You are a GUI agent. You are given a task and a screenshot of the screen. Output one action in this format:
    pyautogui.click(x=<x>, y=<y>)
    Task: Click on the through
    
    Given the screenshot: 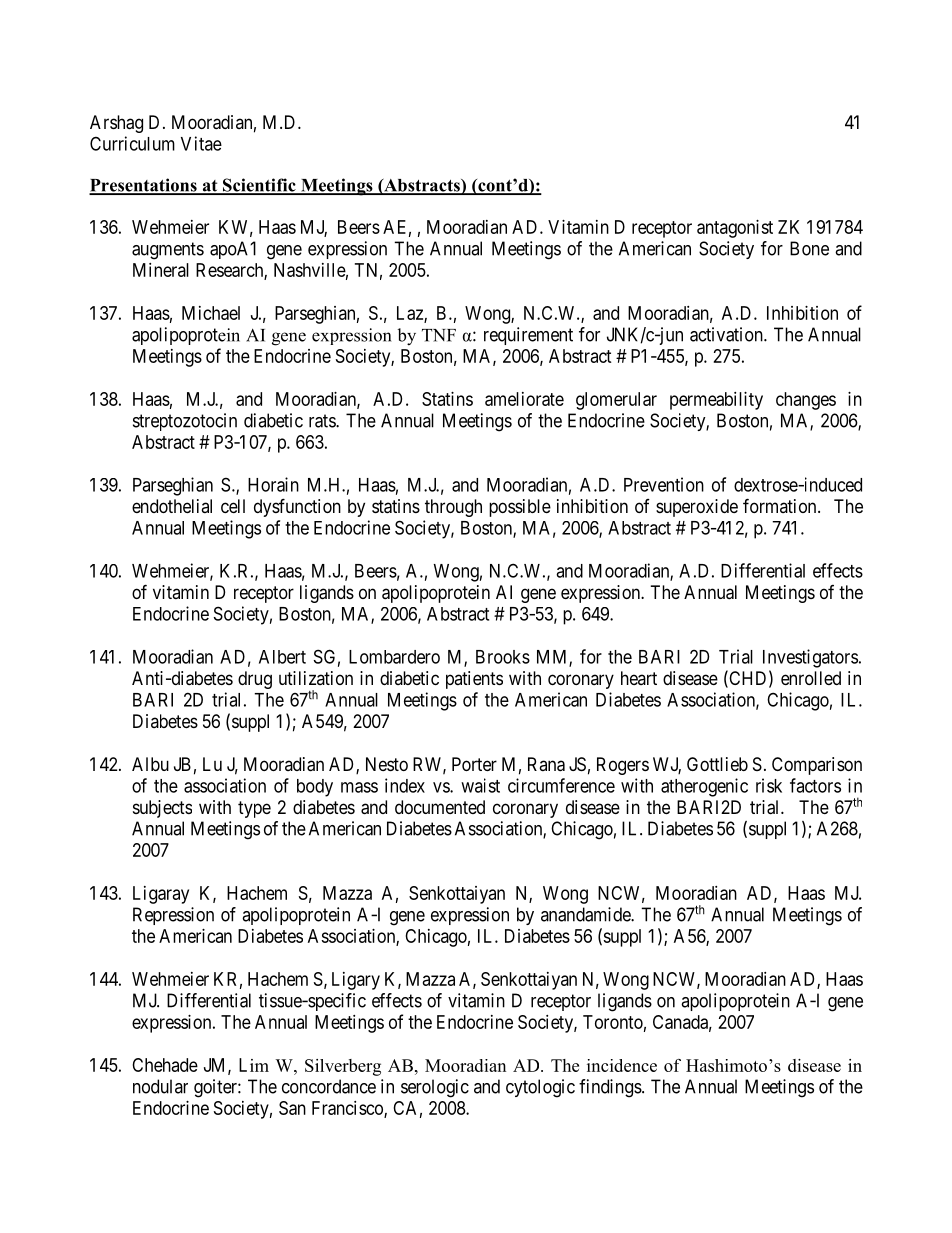 What is the action you would take?
    pyautogui.click(x=453, y=508)
